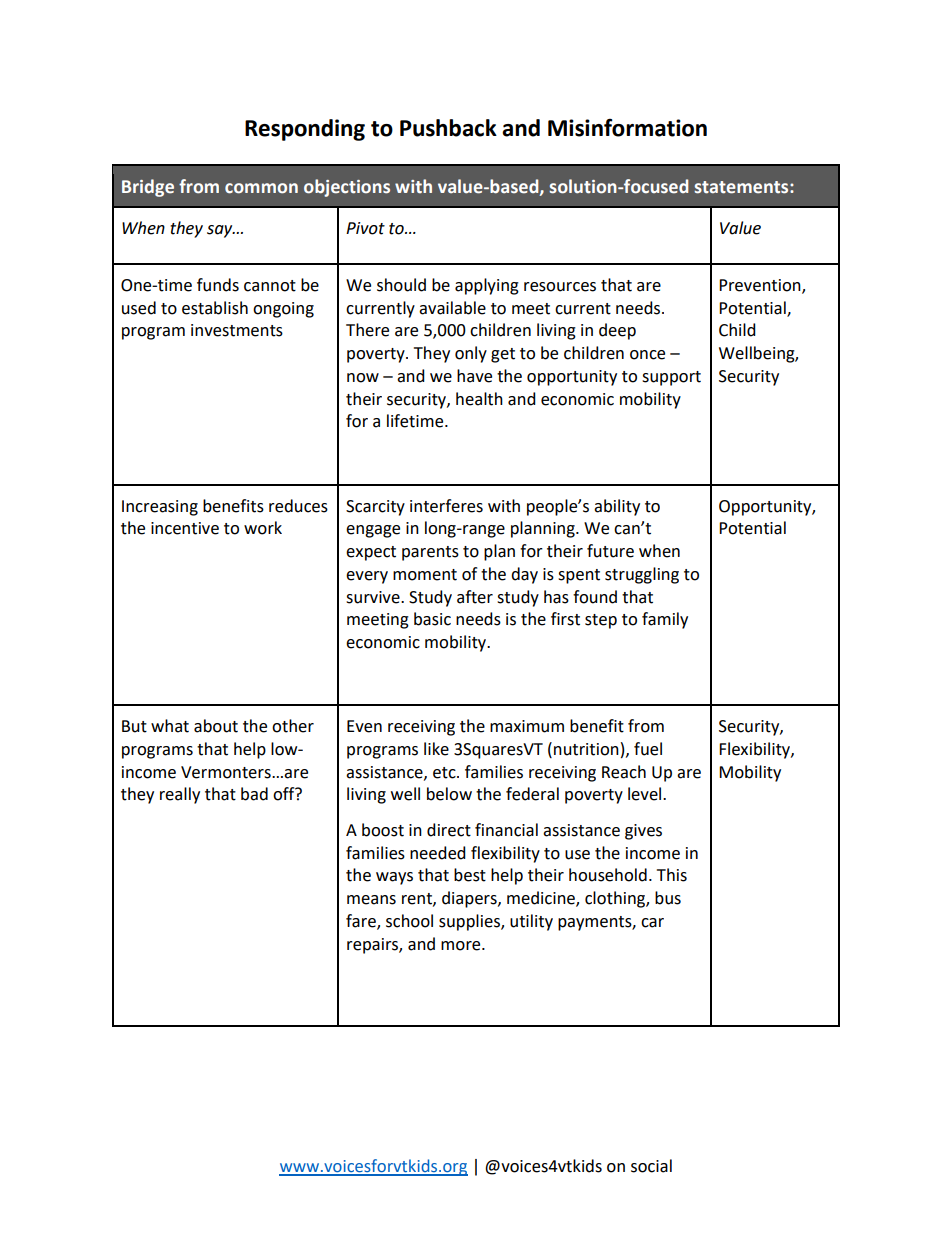 This document has width=952, height=1233. I want to click on fare, so click(362, 922).
